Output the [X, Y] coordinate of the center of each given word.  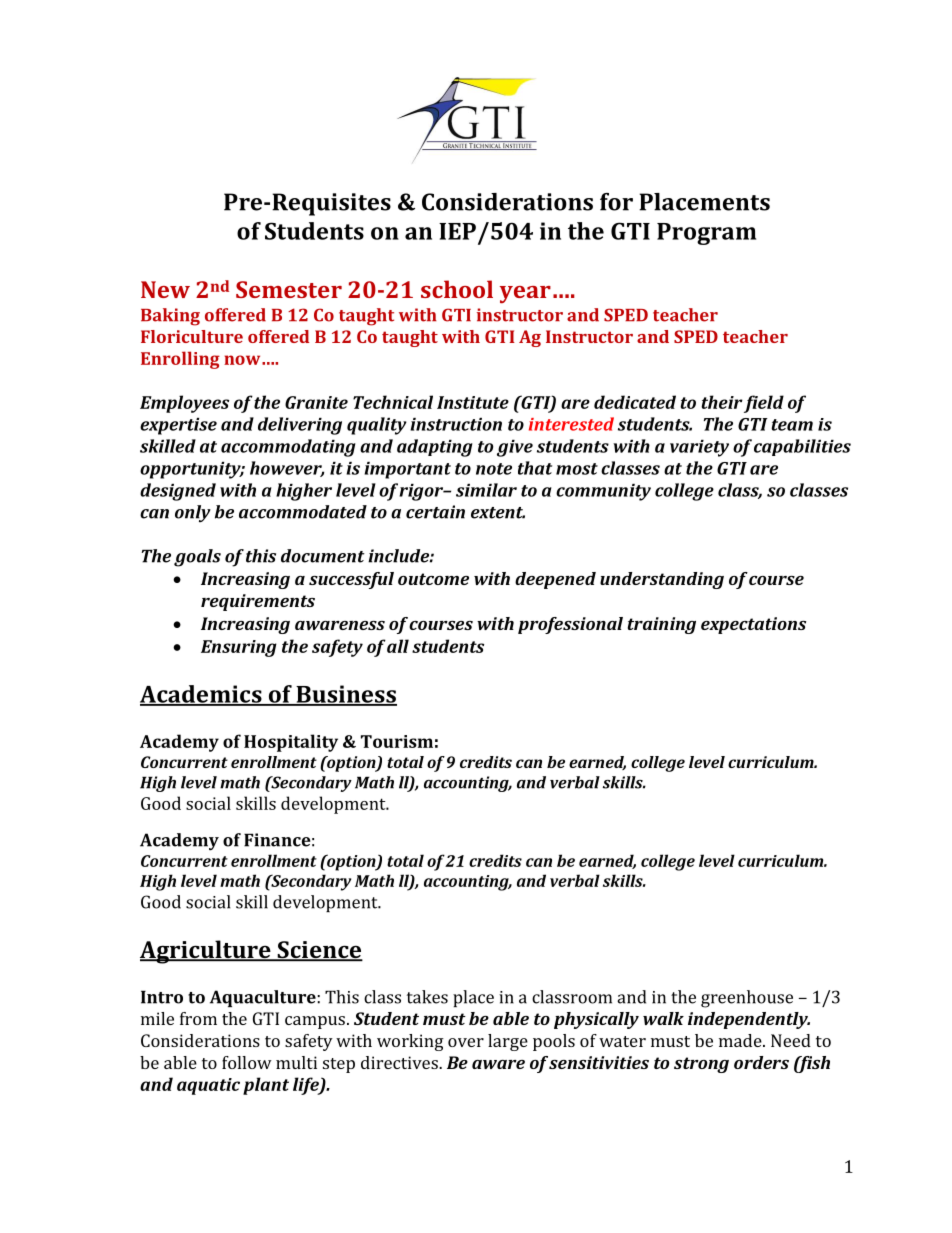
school [457, 289]
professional [570, 625]
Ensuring [239, 648]
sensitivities [599, 1062]
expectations [753, 625]
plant [266, 1086]
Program [706, 234]
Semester [289, 289]
